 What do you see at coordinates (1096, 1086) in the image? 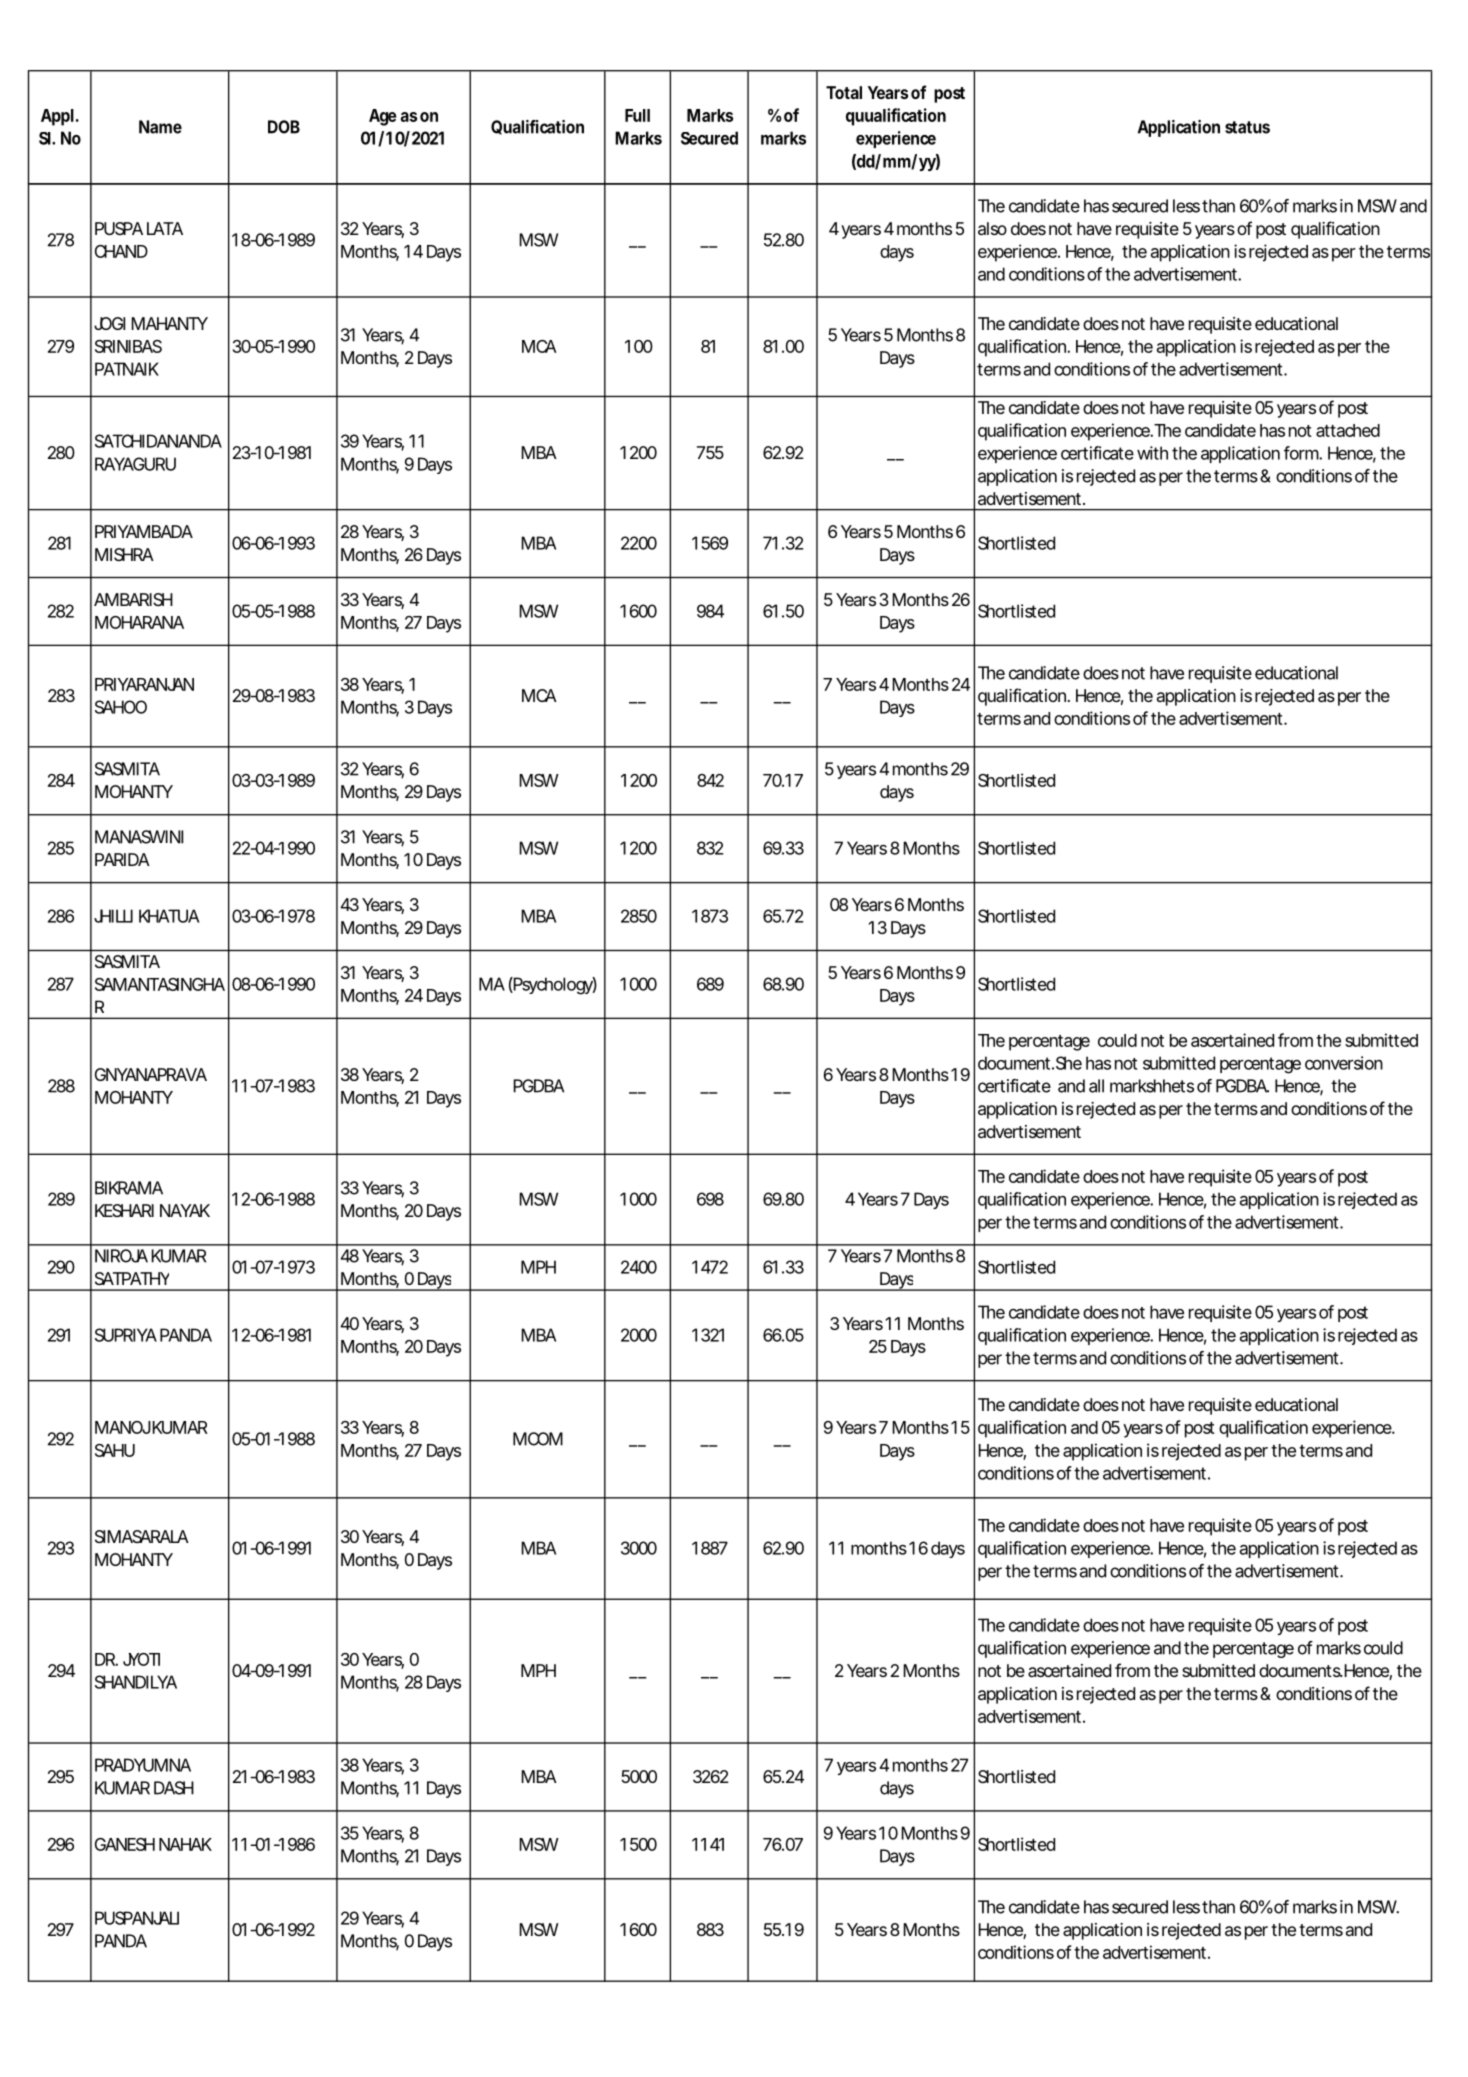
I see `all` at bounding box center [1096, 1086].
